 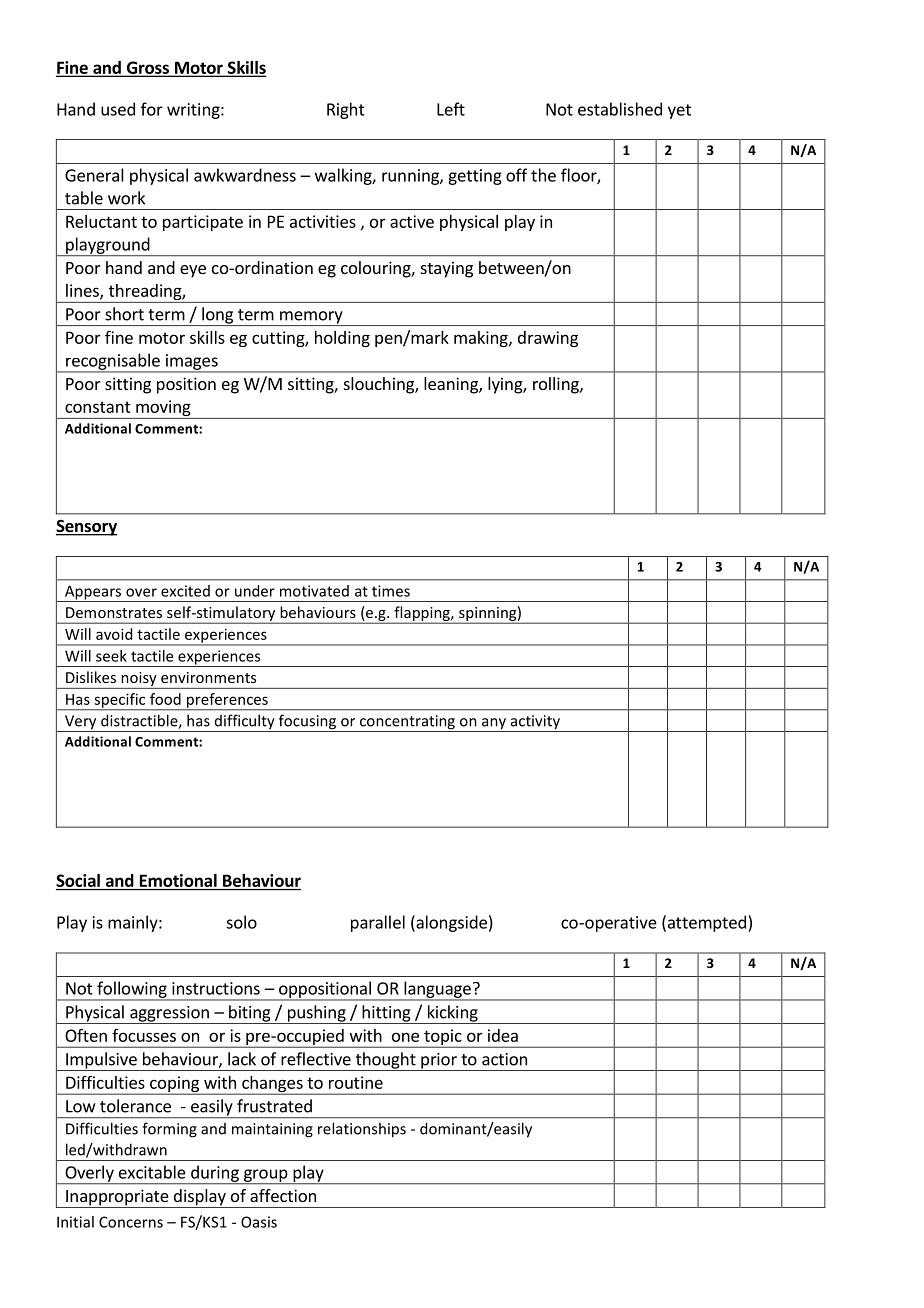 I want to click on Inappropriate, so click(x=117, y=1198).
